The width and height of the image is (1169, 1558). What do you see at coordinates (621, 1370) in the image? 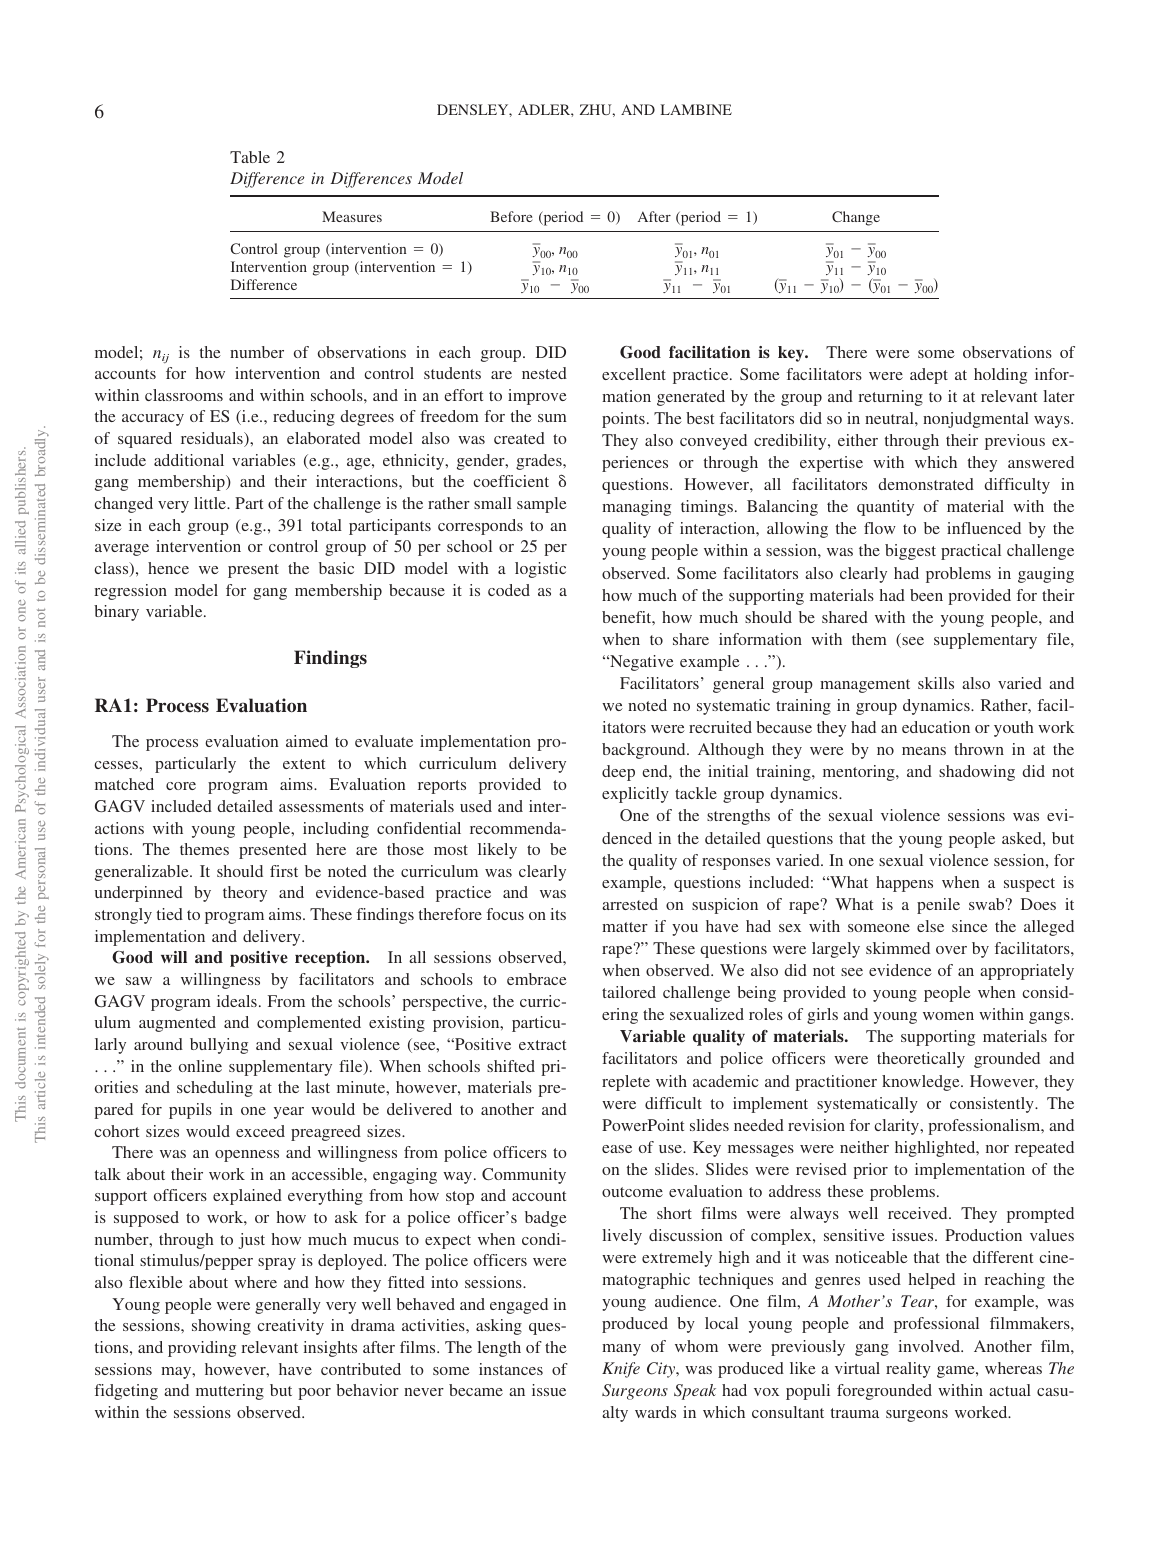
I see `Knife` at bounding box center [621, 1370].
